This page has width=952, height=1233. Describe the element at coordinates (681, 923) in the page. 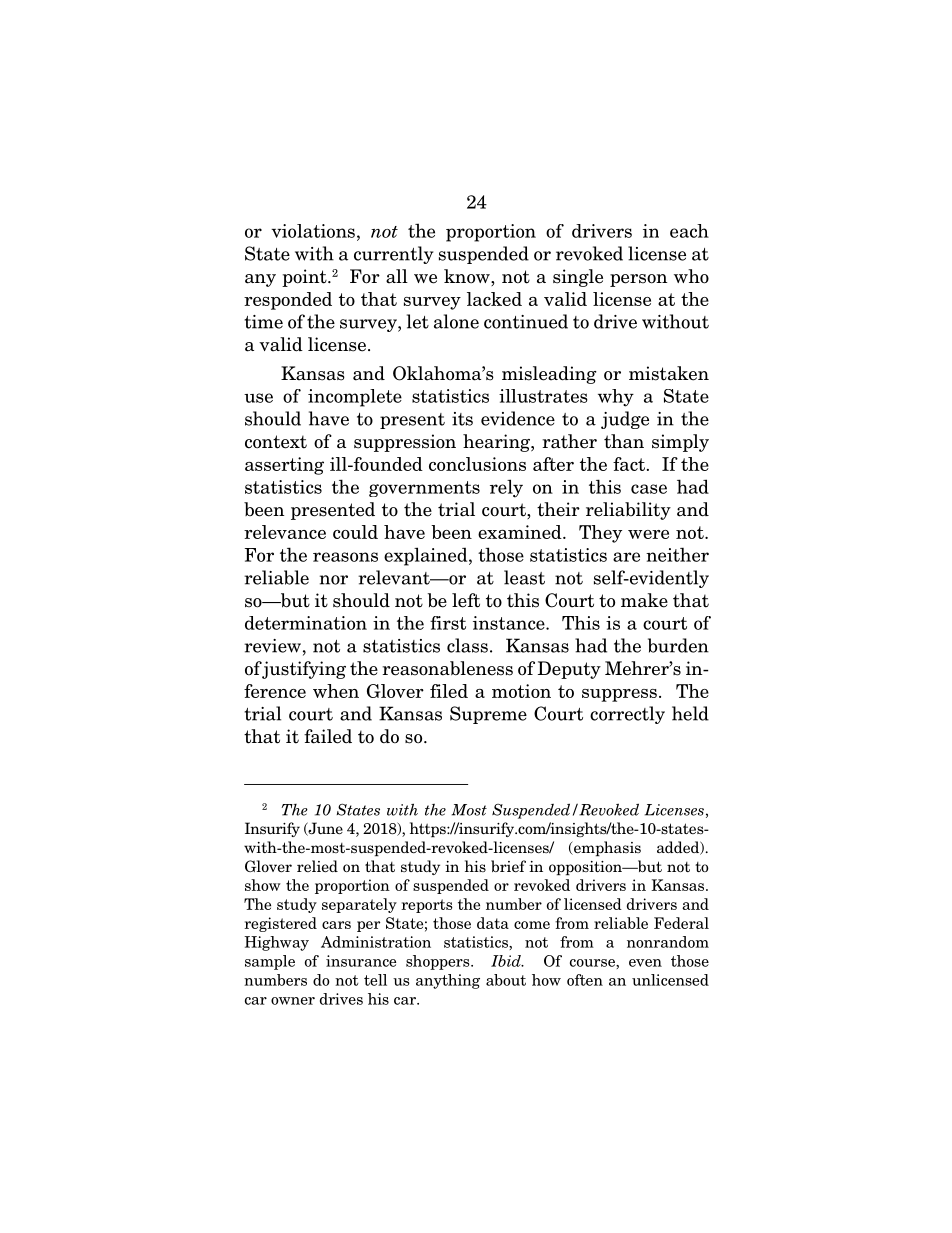

I see `Federal` at that location.
